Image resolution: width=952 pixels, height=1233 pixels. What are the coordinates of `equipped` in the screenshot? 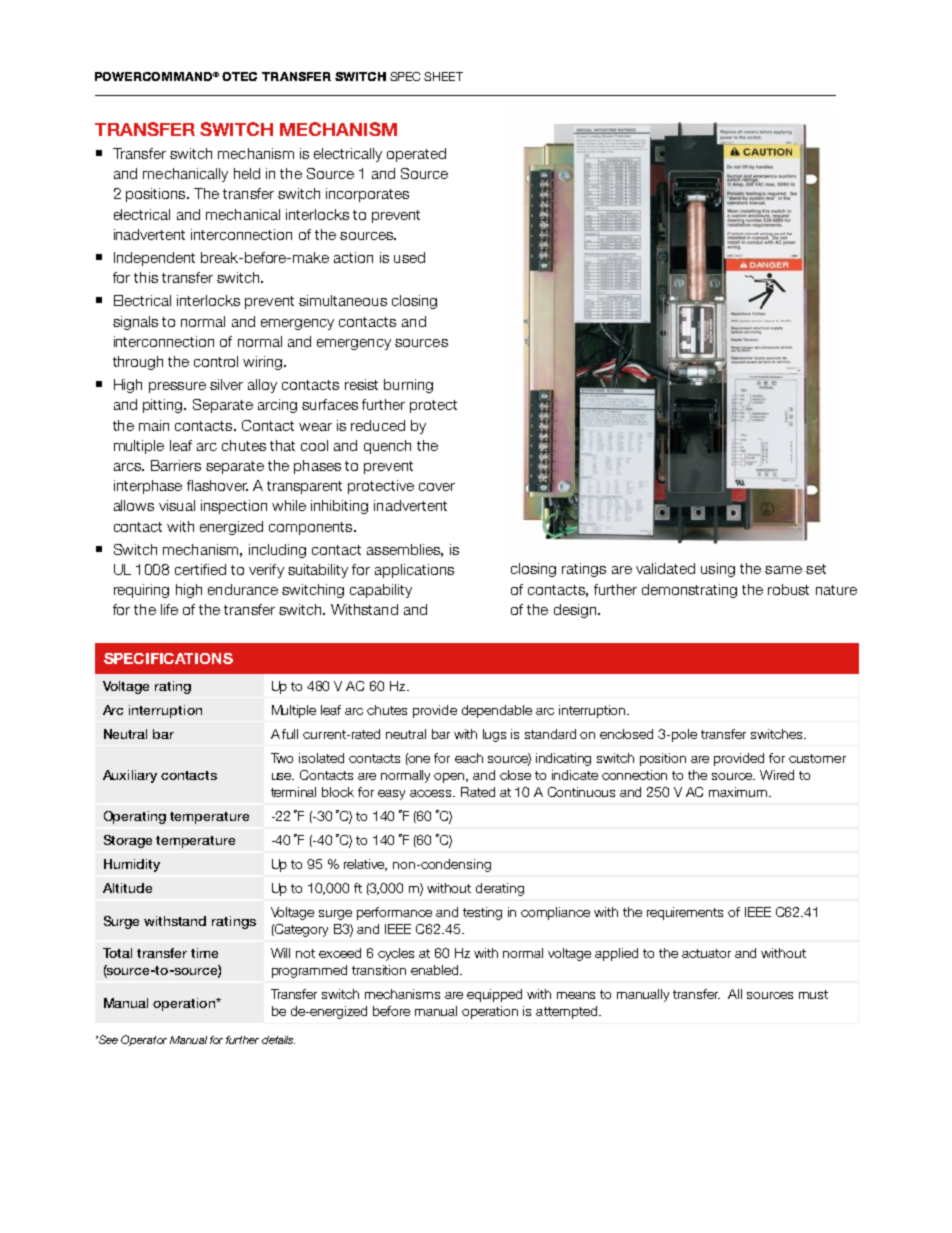 It's located at (494, 995).
